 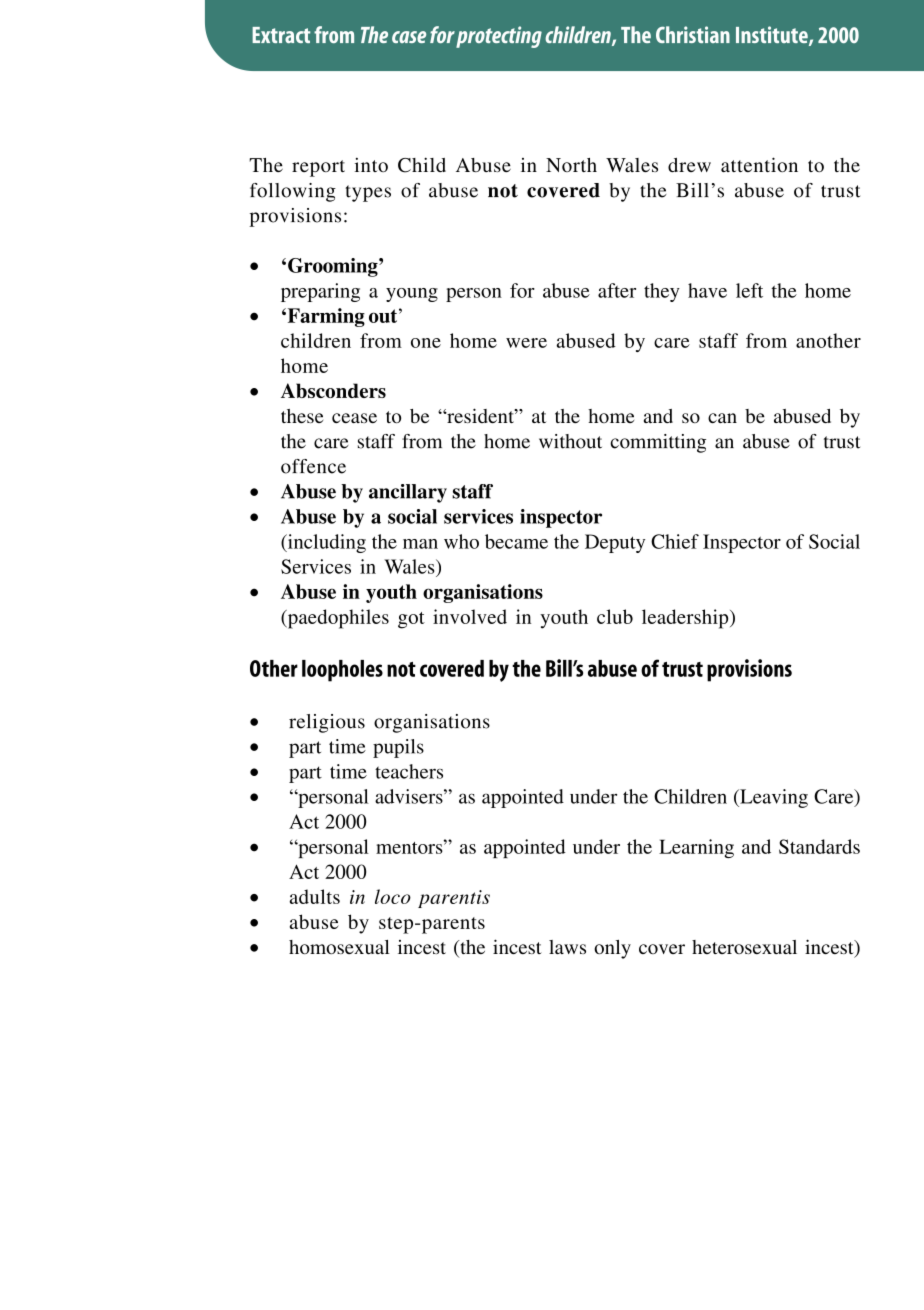 I want to click on left, so click(x=749, y=290).
